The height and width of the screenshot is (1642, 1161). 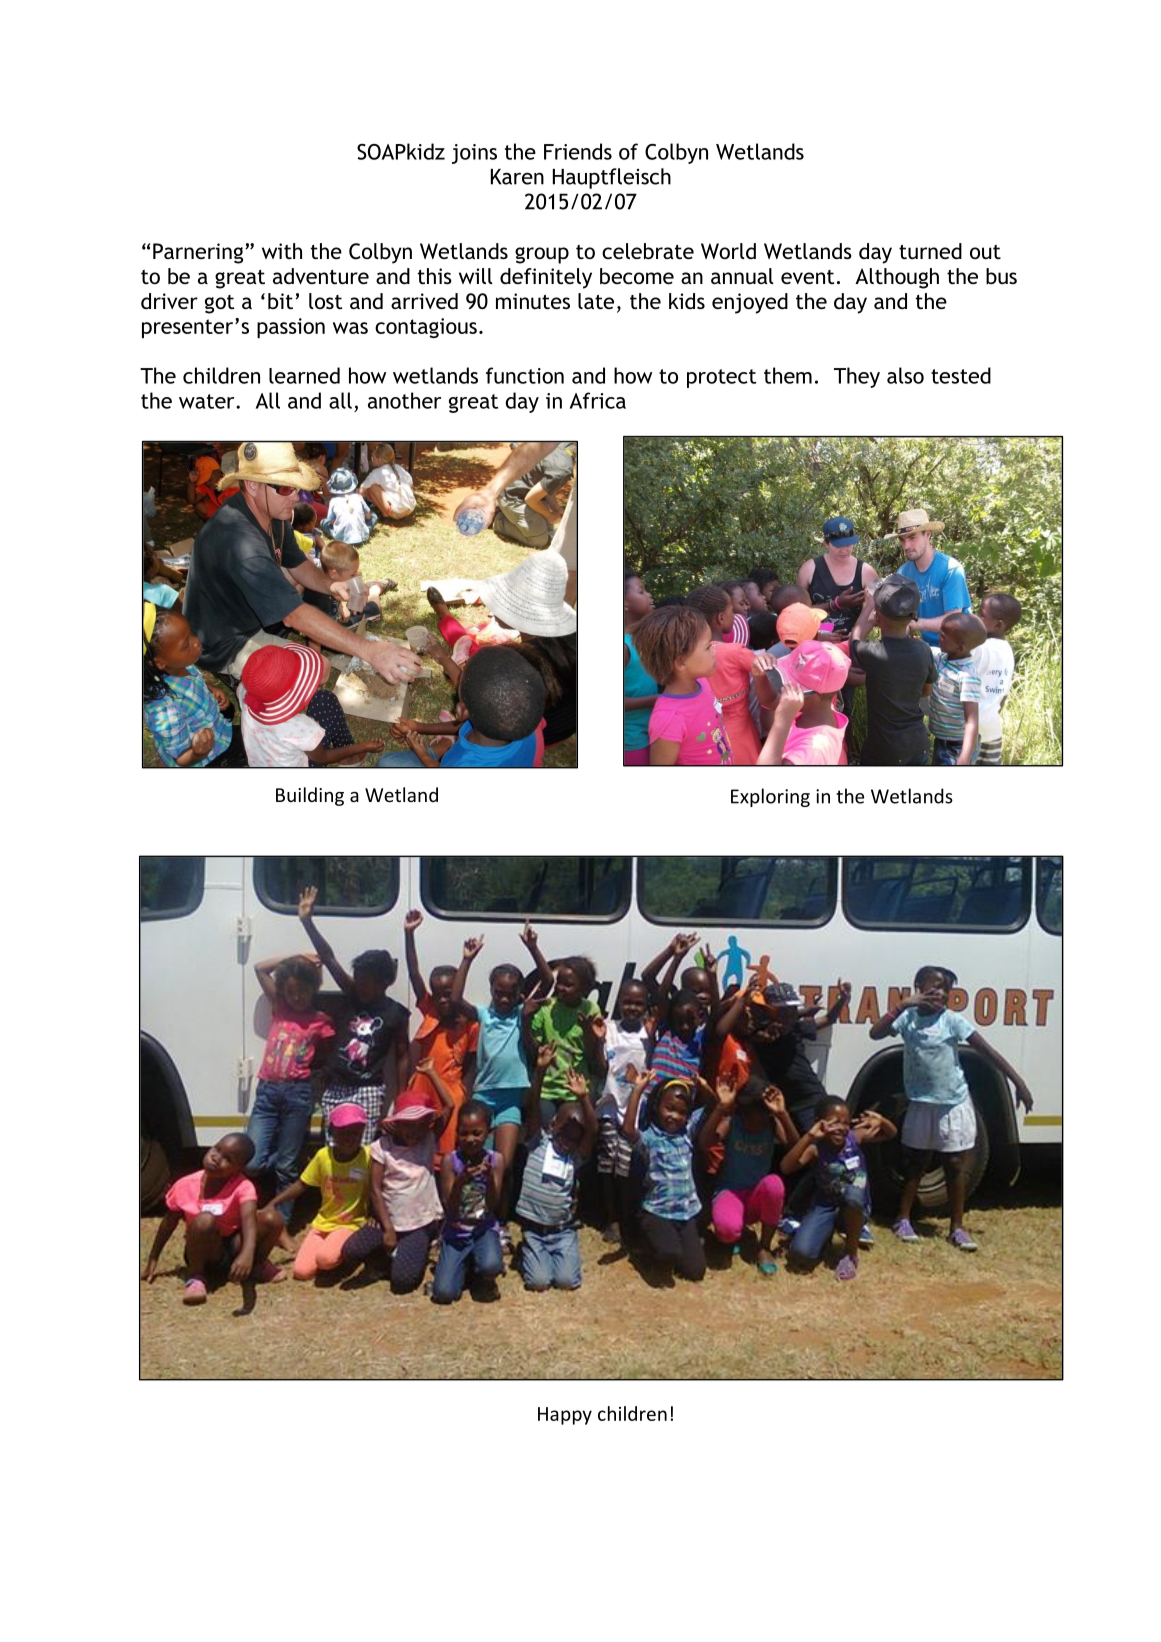 What do you see at coordinates (930, 251) in the screenshot?
I see `turned` at bounding box center [930, 251].
